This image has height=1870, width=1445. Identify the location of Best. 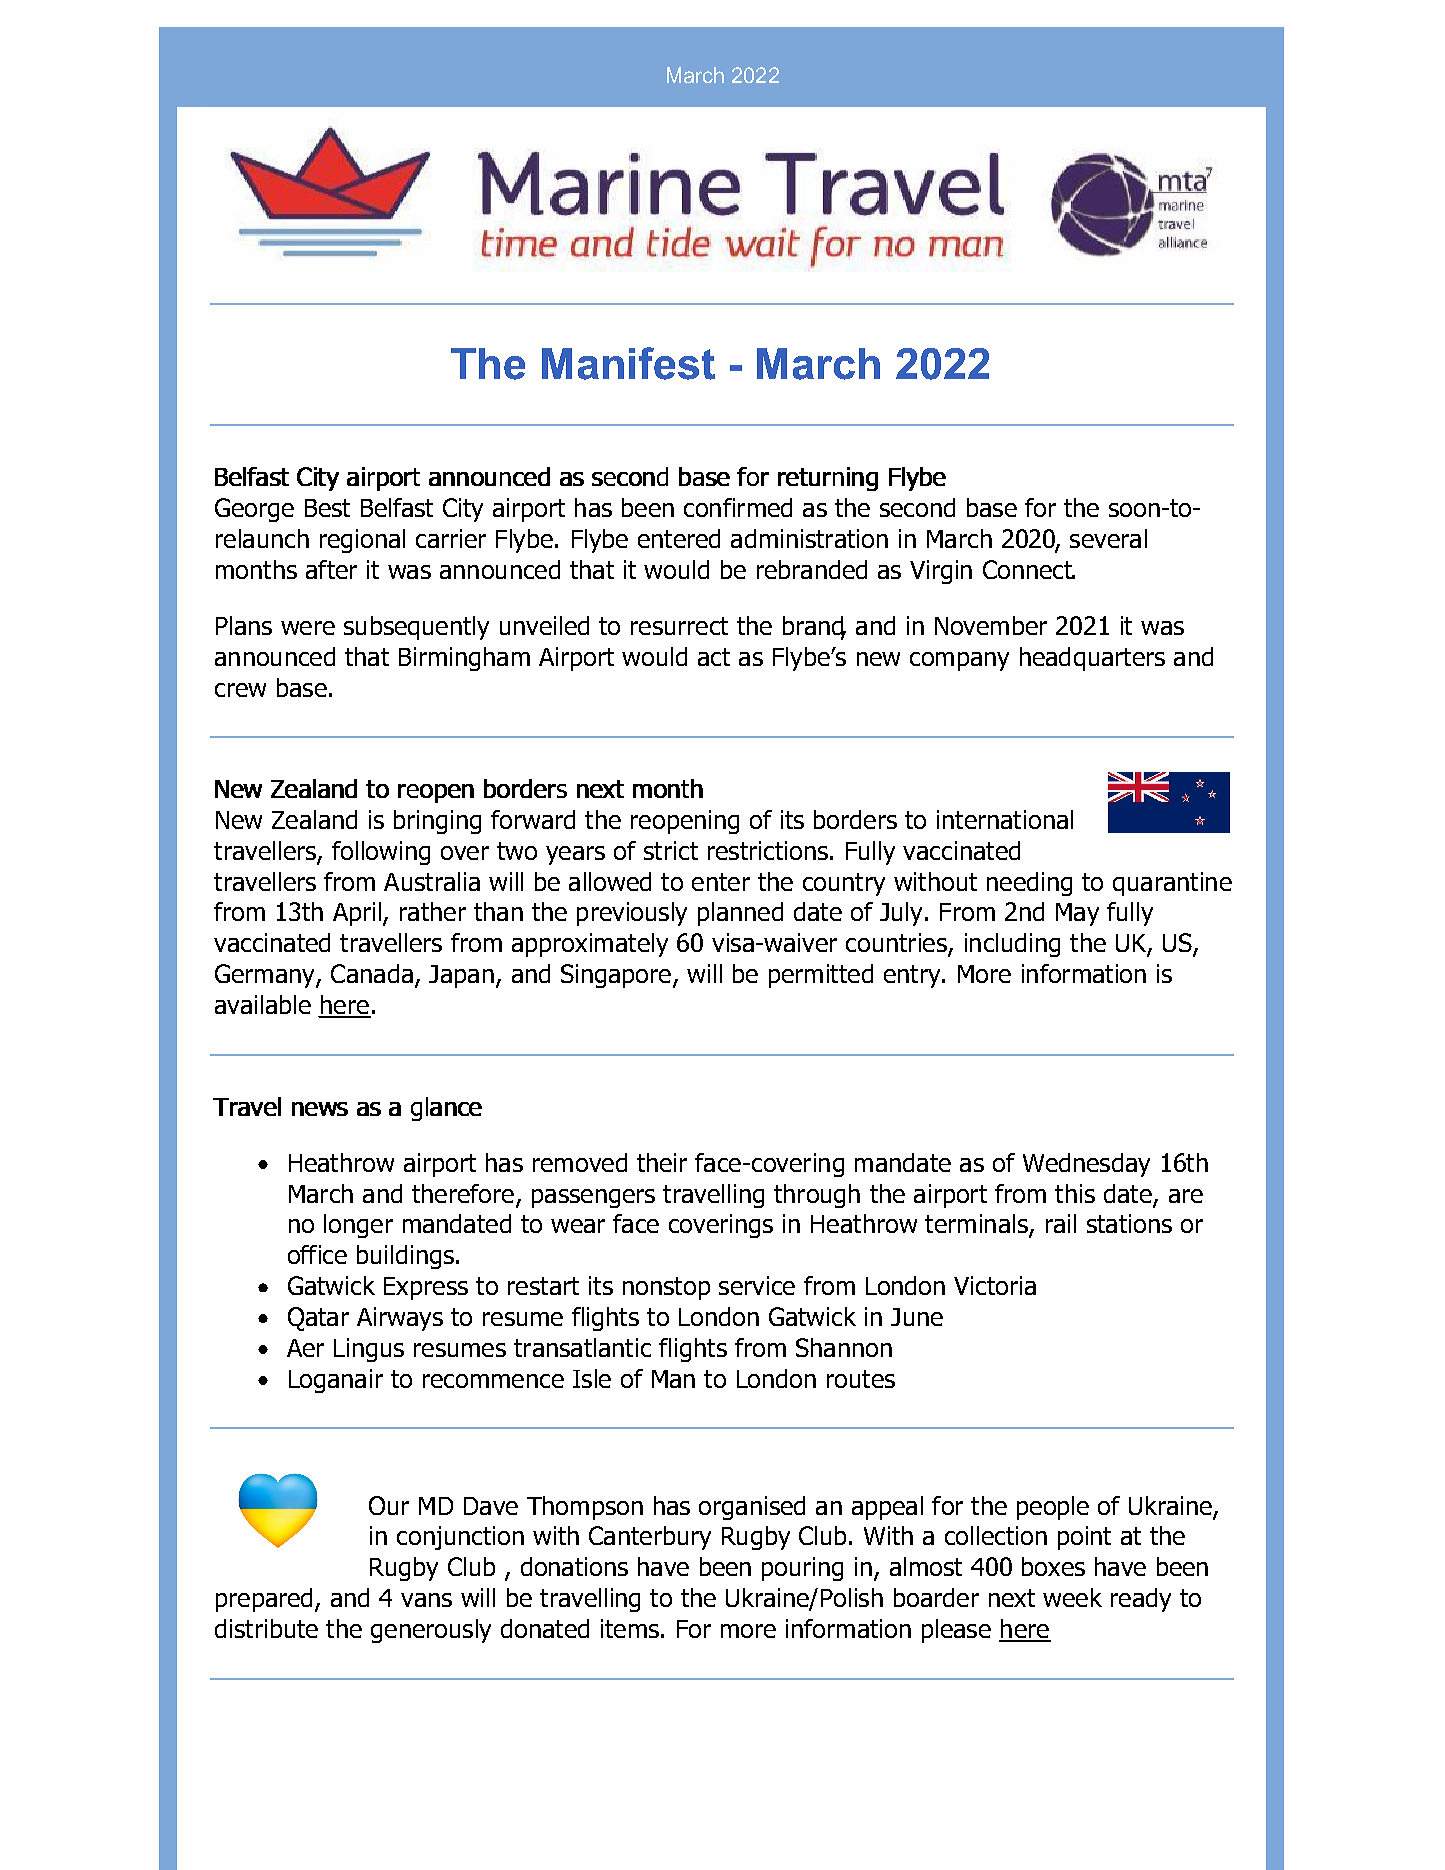
(327, 508).
